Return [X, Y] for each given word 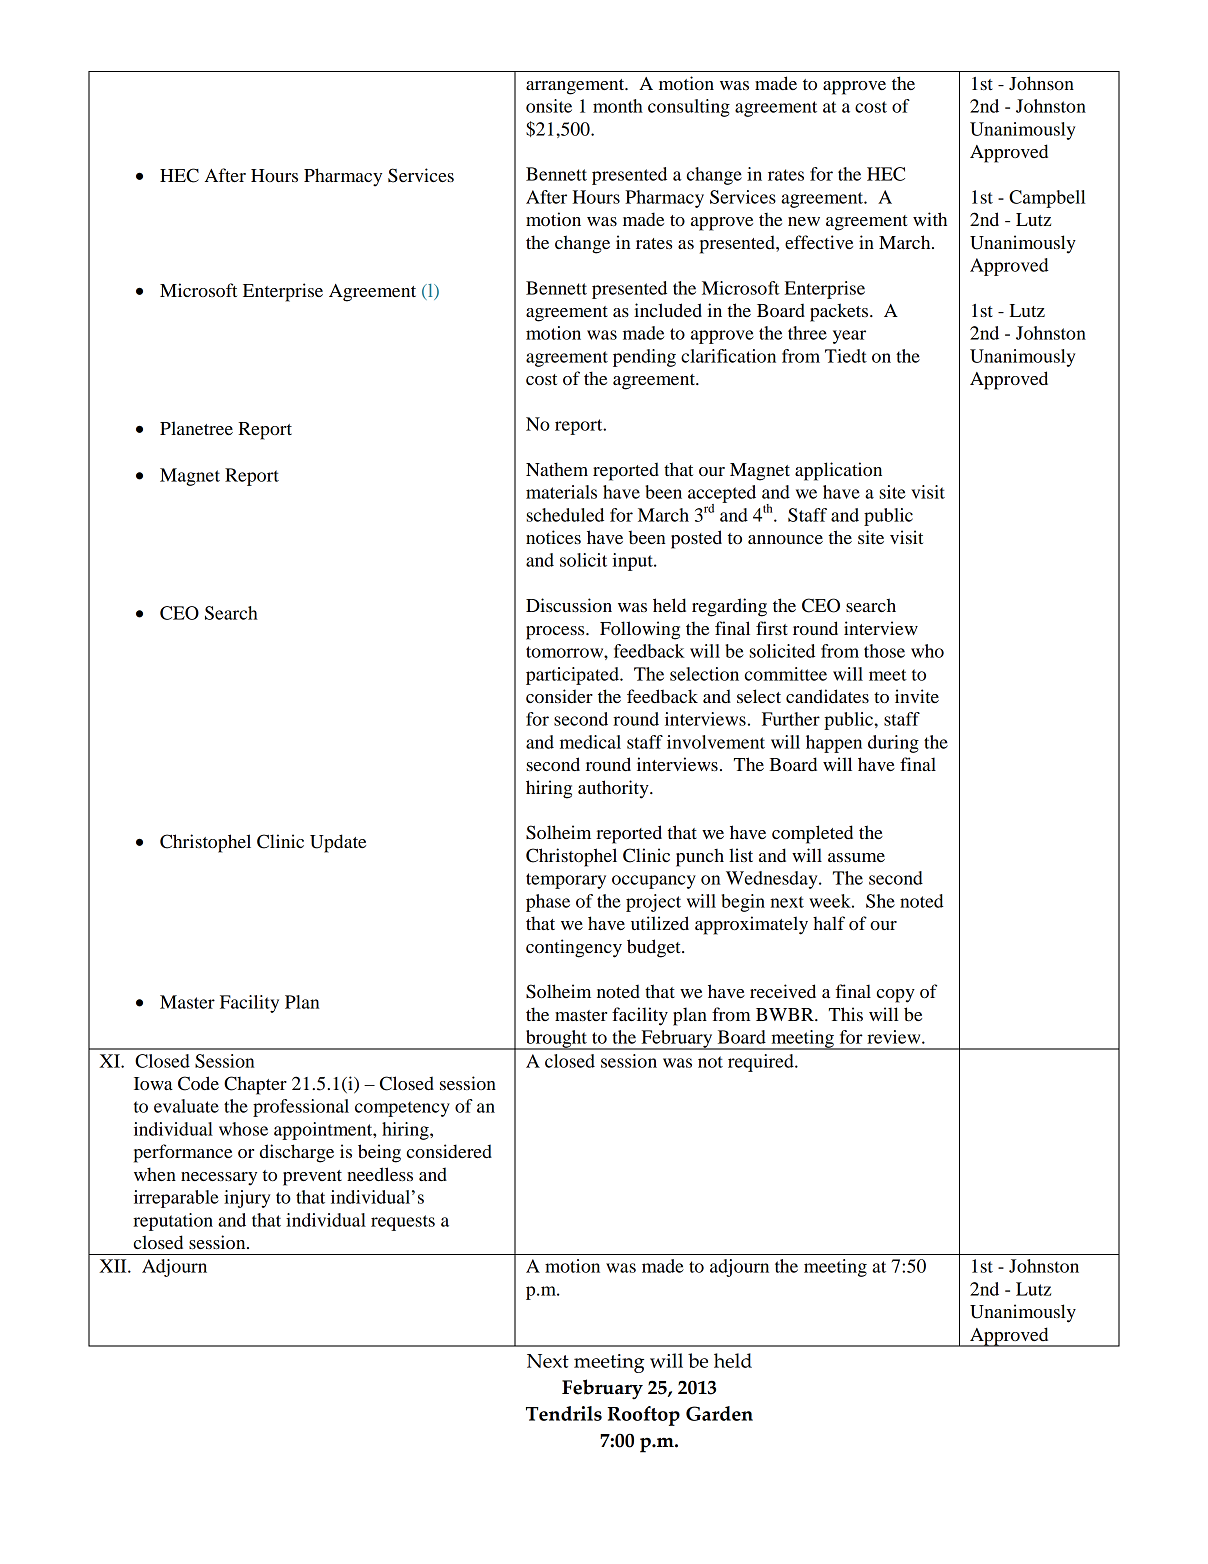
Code [198, 1083]
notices [553, 537]
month [618, 106]
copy [896, 996]
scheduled [565, 515]
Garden [719, 1413]
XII [114, 1266]
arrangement [576, 87]
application [838, 471]
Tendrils [564, 1413]
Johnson [1041, 83]
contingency [574, 948]
